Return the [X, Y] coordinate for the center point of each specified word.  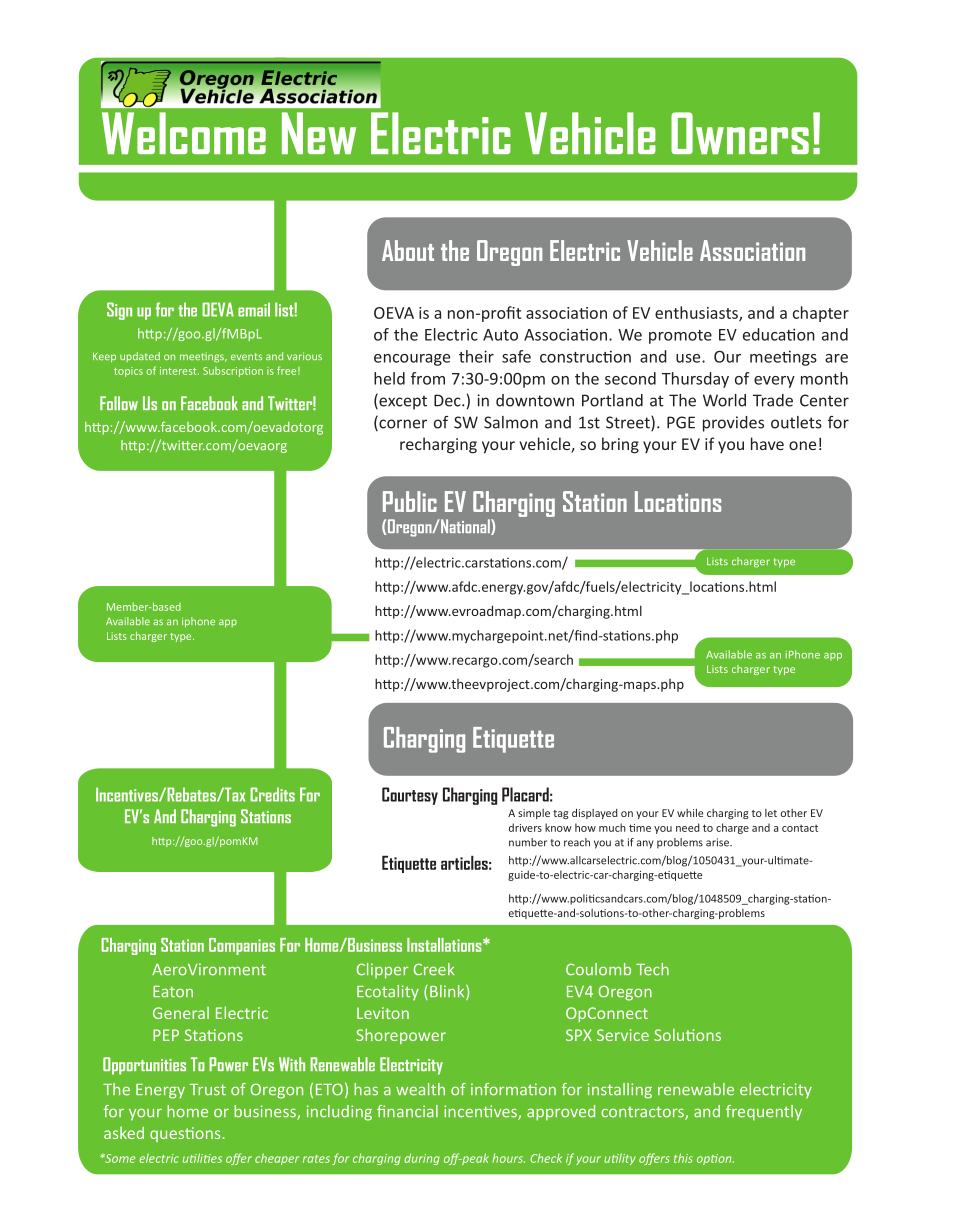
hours [508, 1158]
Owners [740, 133]
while [690, 812]
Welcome [184, 133]
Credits [272, 794]
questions [185, 1134]
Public [410, 501]
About [408, 250]
